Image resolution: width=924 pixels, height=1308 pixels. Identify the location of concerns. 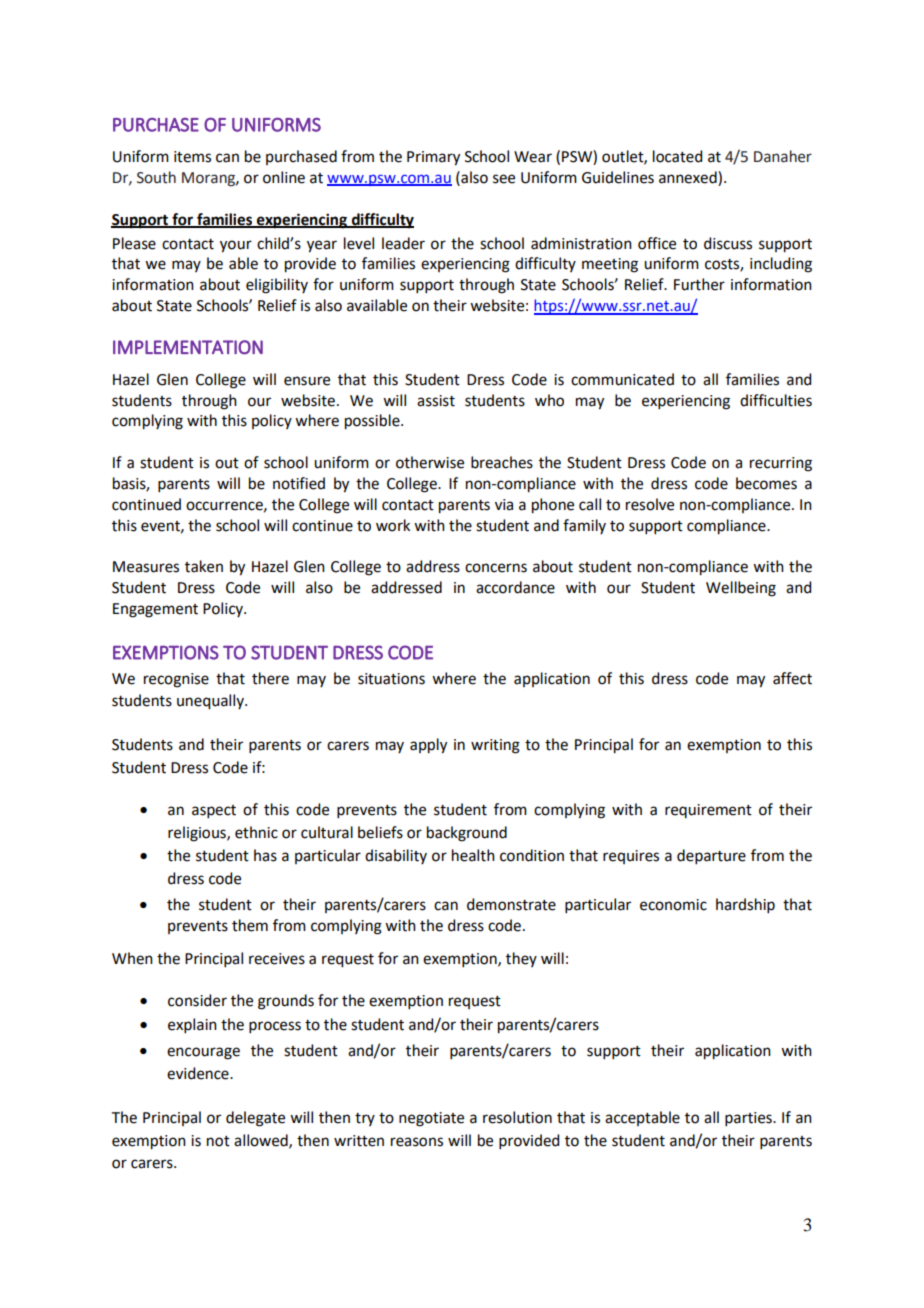
(496, 568).
